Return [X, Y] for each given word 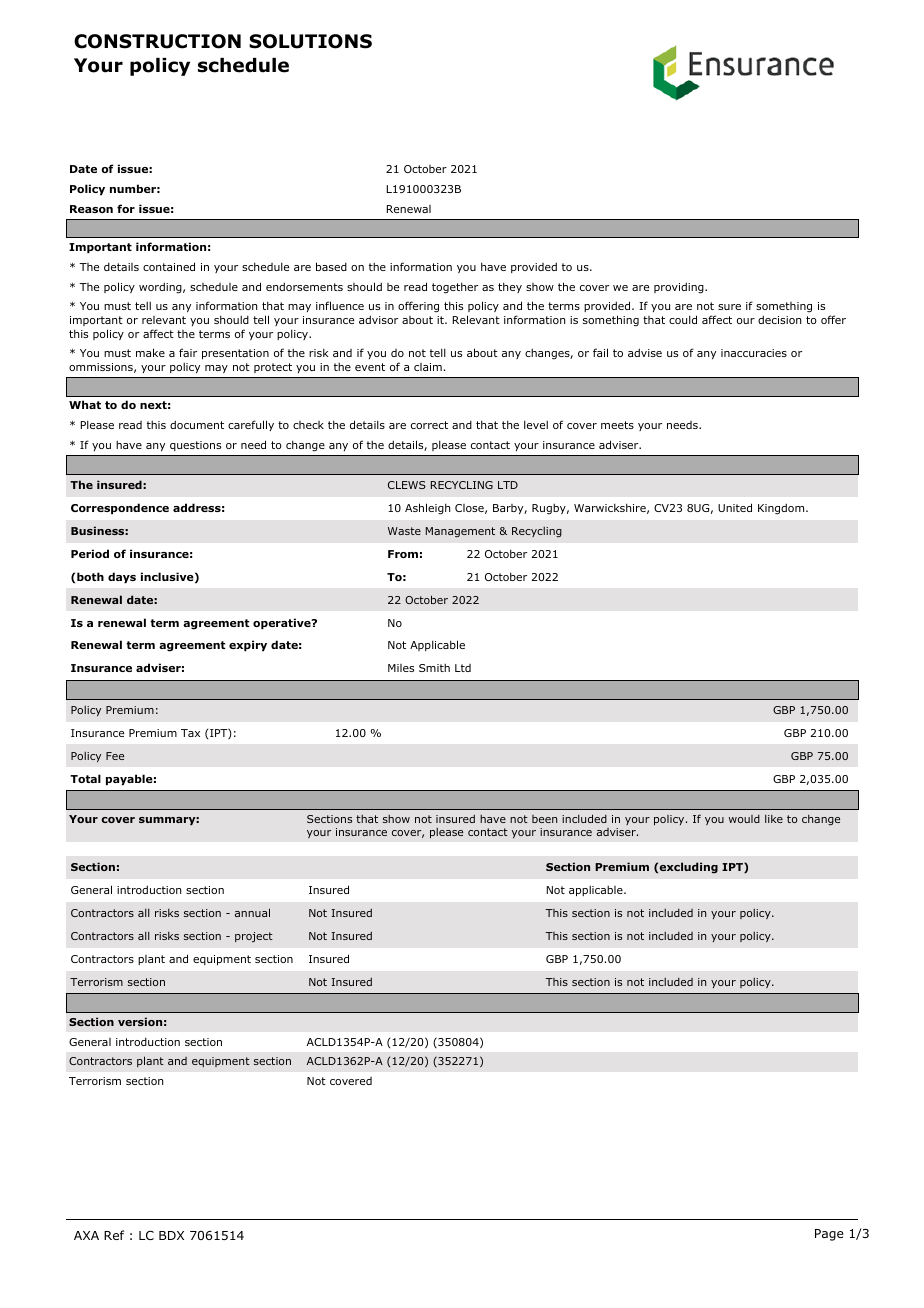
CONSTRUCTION [157, 41]
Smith [434, 668]
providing [680, 288]
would [744, 819]
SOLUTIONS [310, 41]
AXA [86, 1235]
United [735, 507]
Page [829, 1235]
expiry [248, 645]
